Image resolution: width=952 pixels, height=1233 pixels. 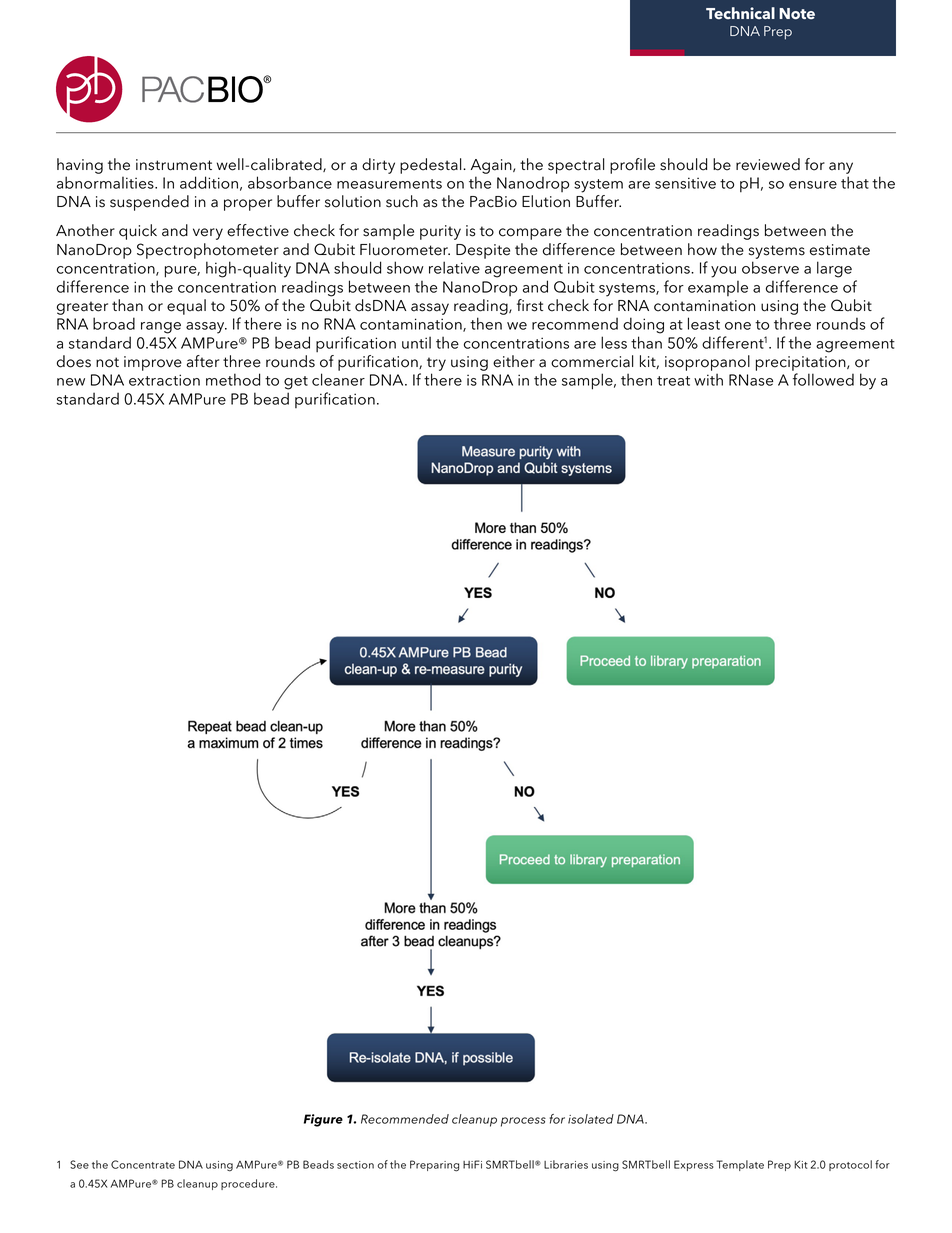 What do you see at coordinates (566, 1164) in the screenshot?
I see `Libraries` at bounding box center [566, 1164].
